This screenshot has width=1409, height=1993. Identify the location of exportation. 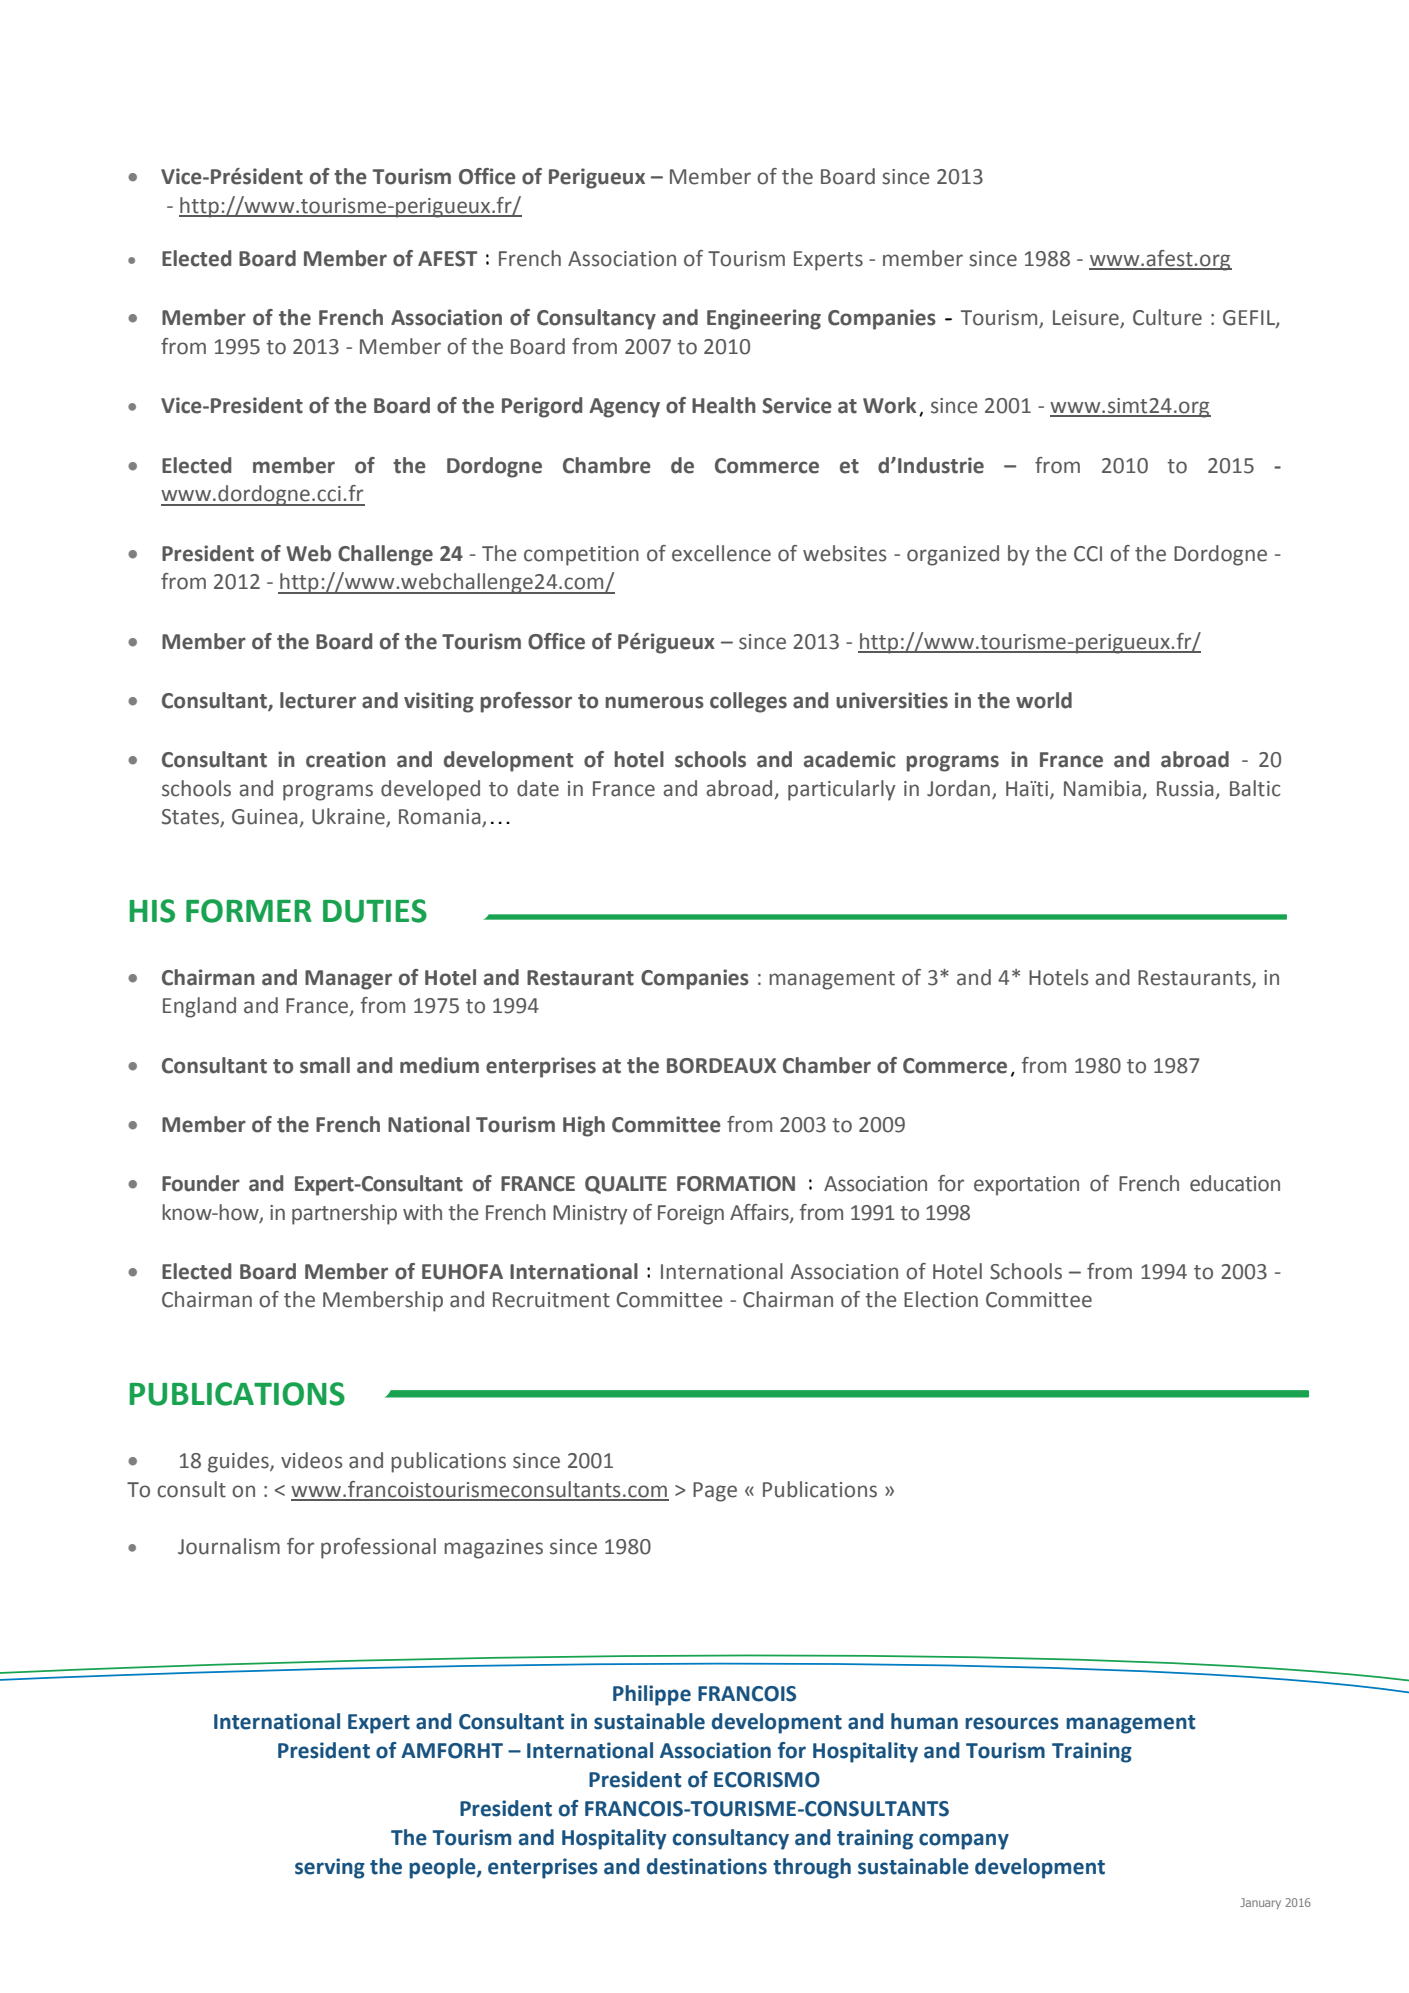
(1026, 1186).
